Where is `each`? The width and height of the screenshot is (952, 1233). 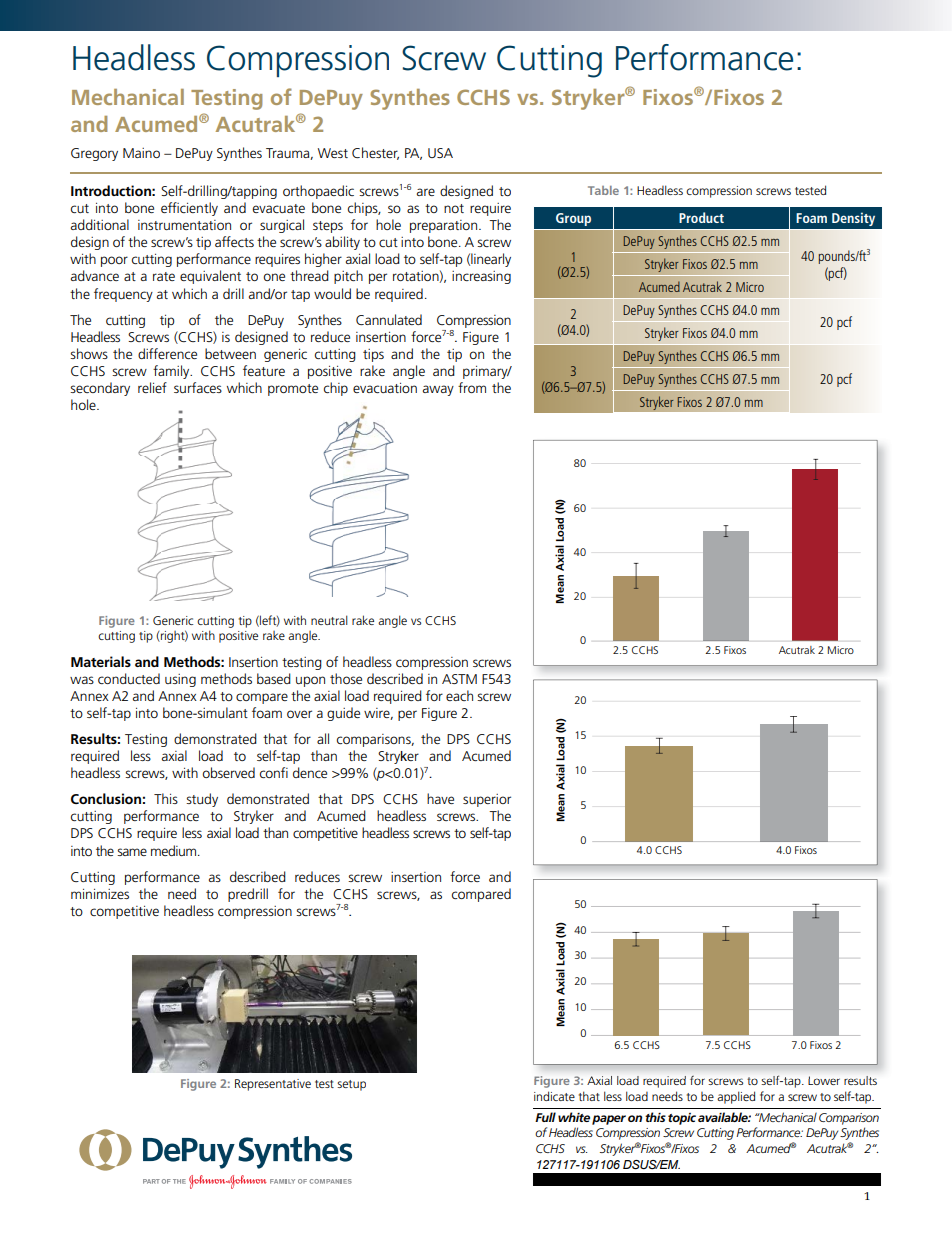 each is located at coordinates (459, 695).
